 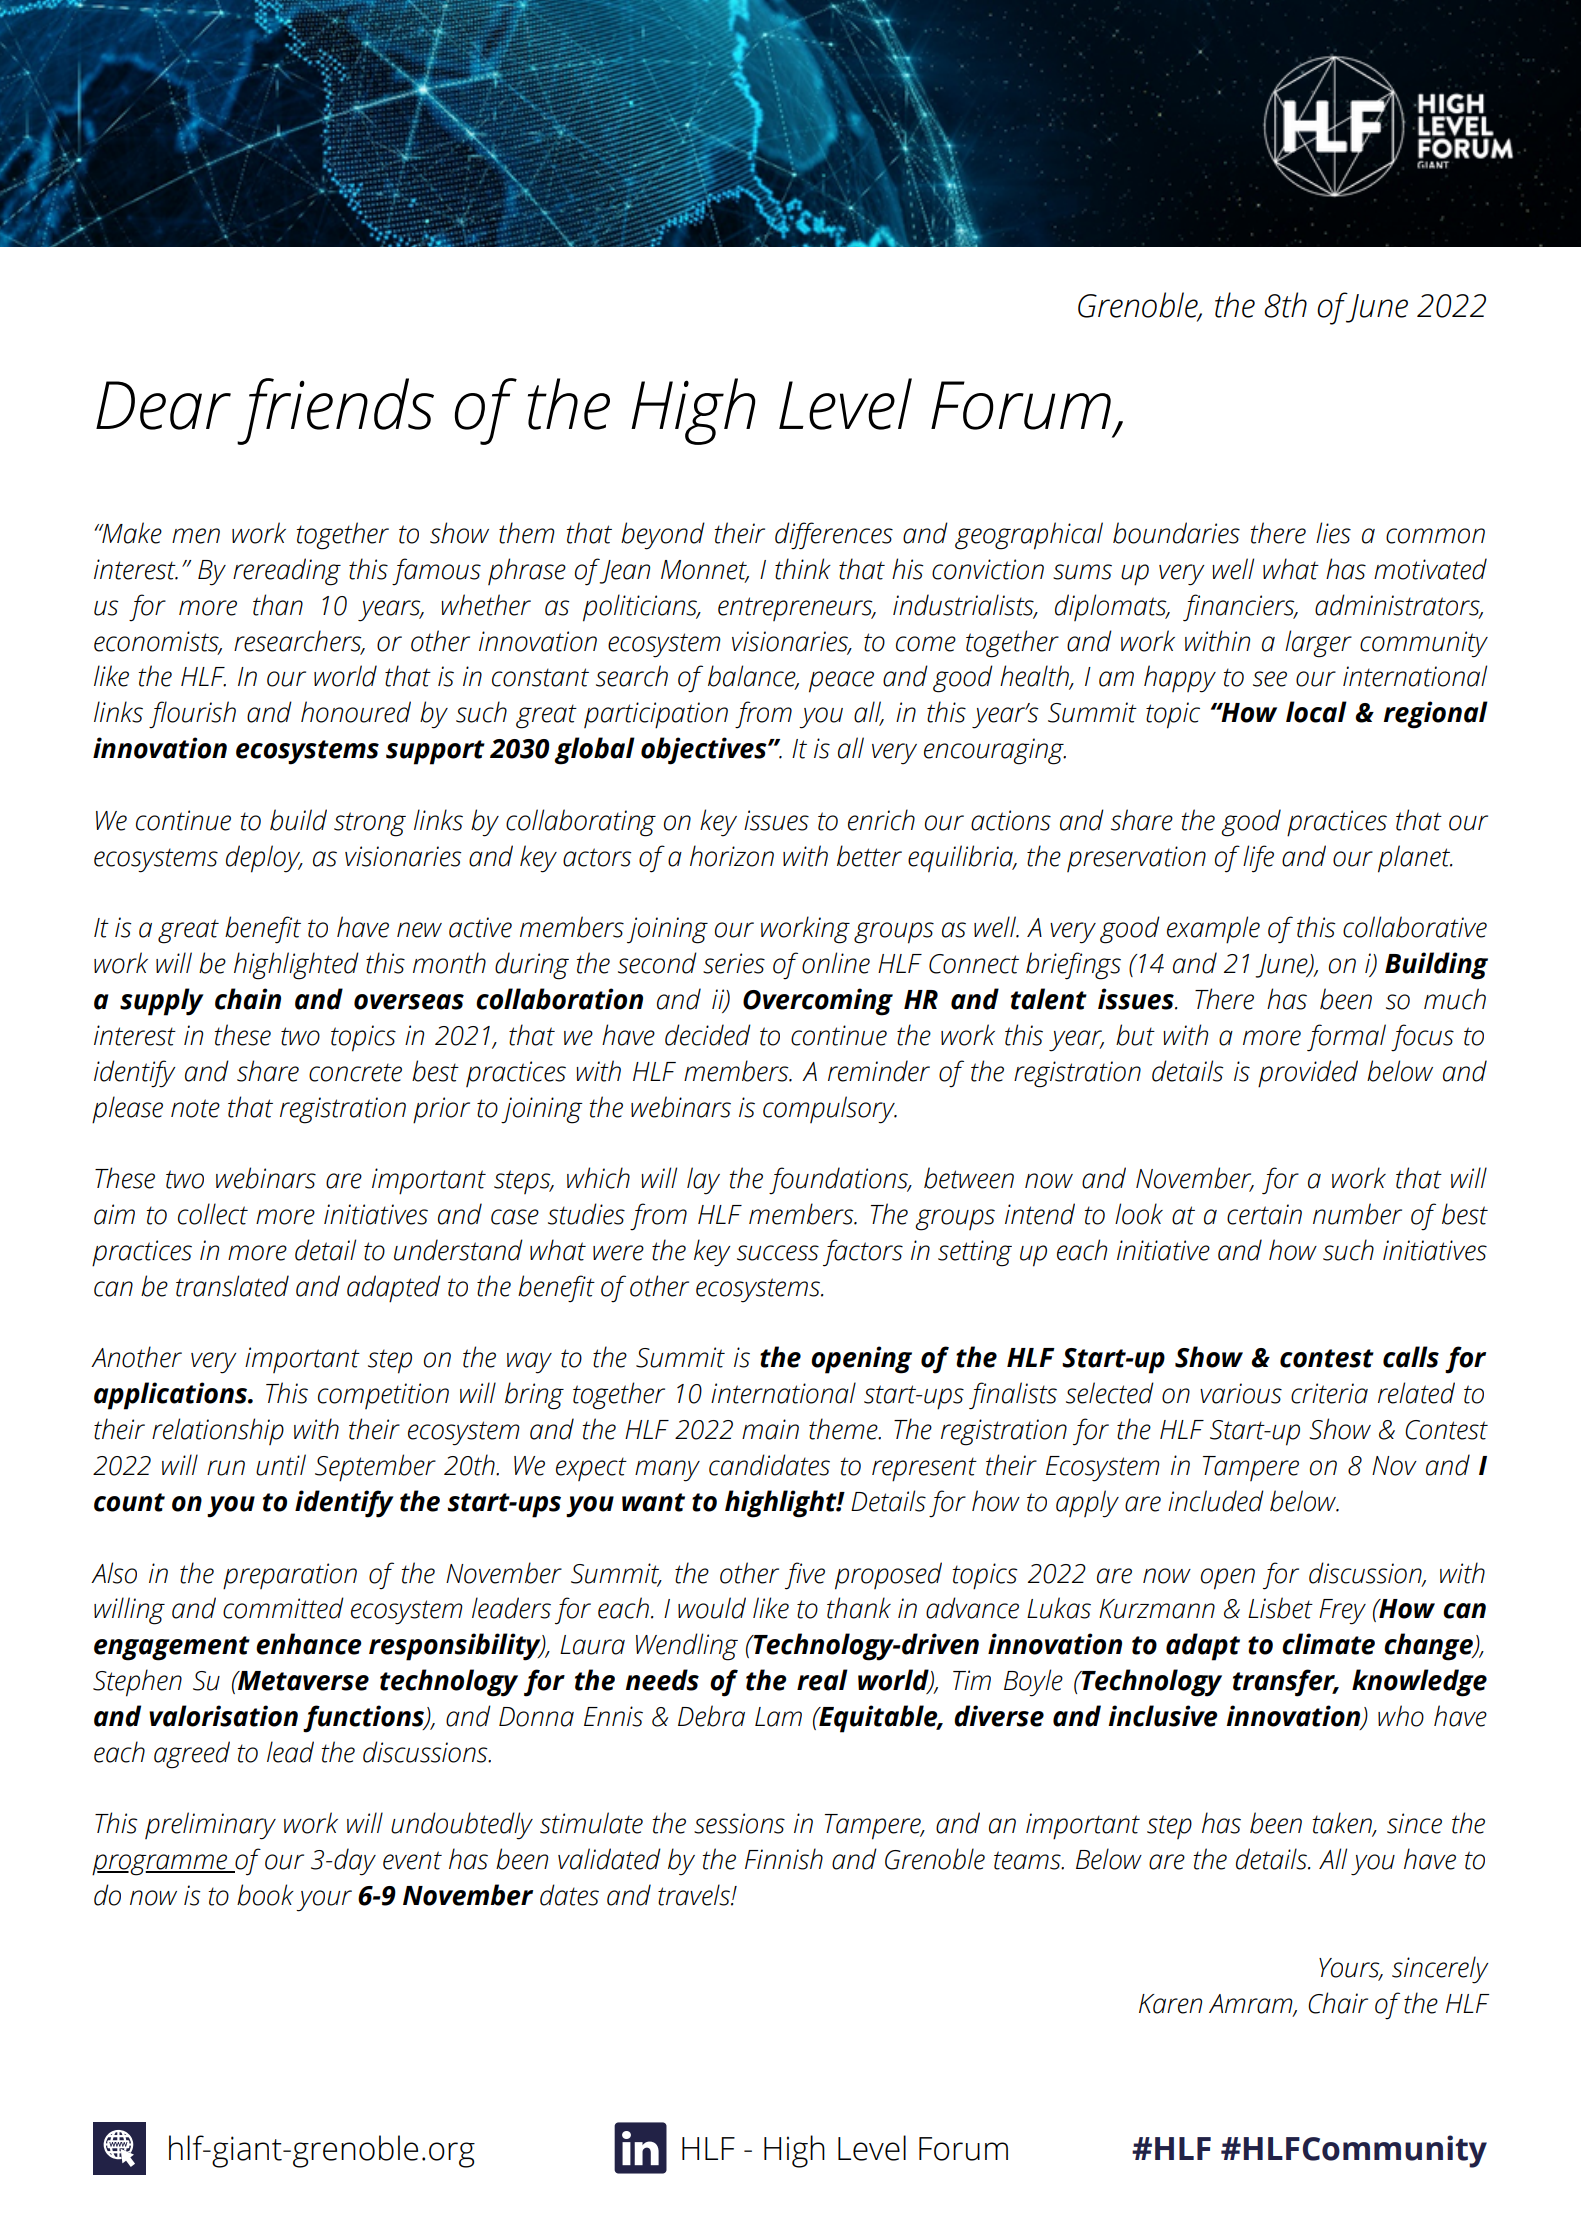 I want to click on real, so click(x=822, y=1680).
